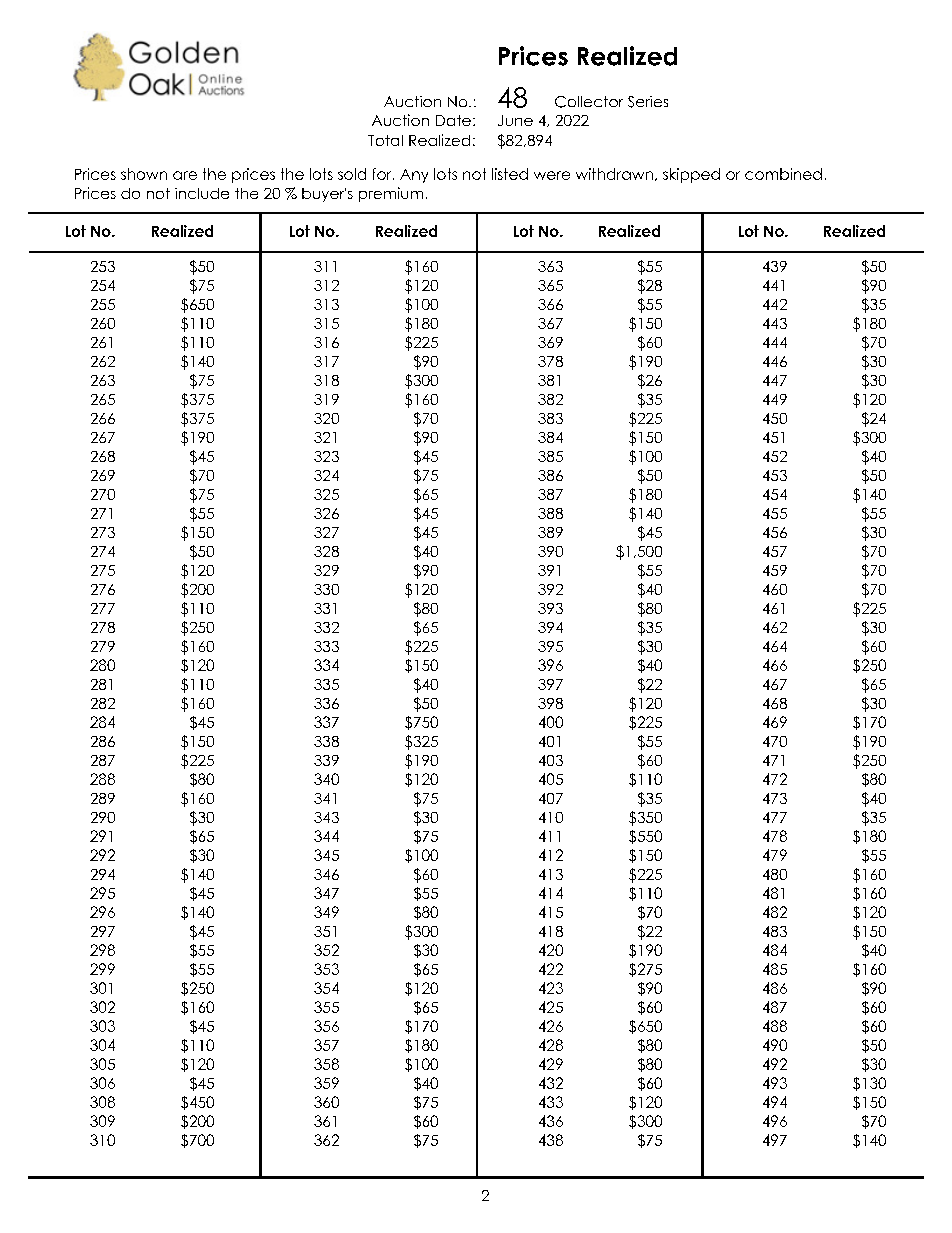 The width and height of the image is (952, 1233). Describe the element at coordinates (589, 102) in the image. I see `Collector` at that location.
